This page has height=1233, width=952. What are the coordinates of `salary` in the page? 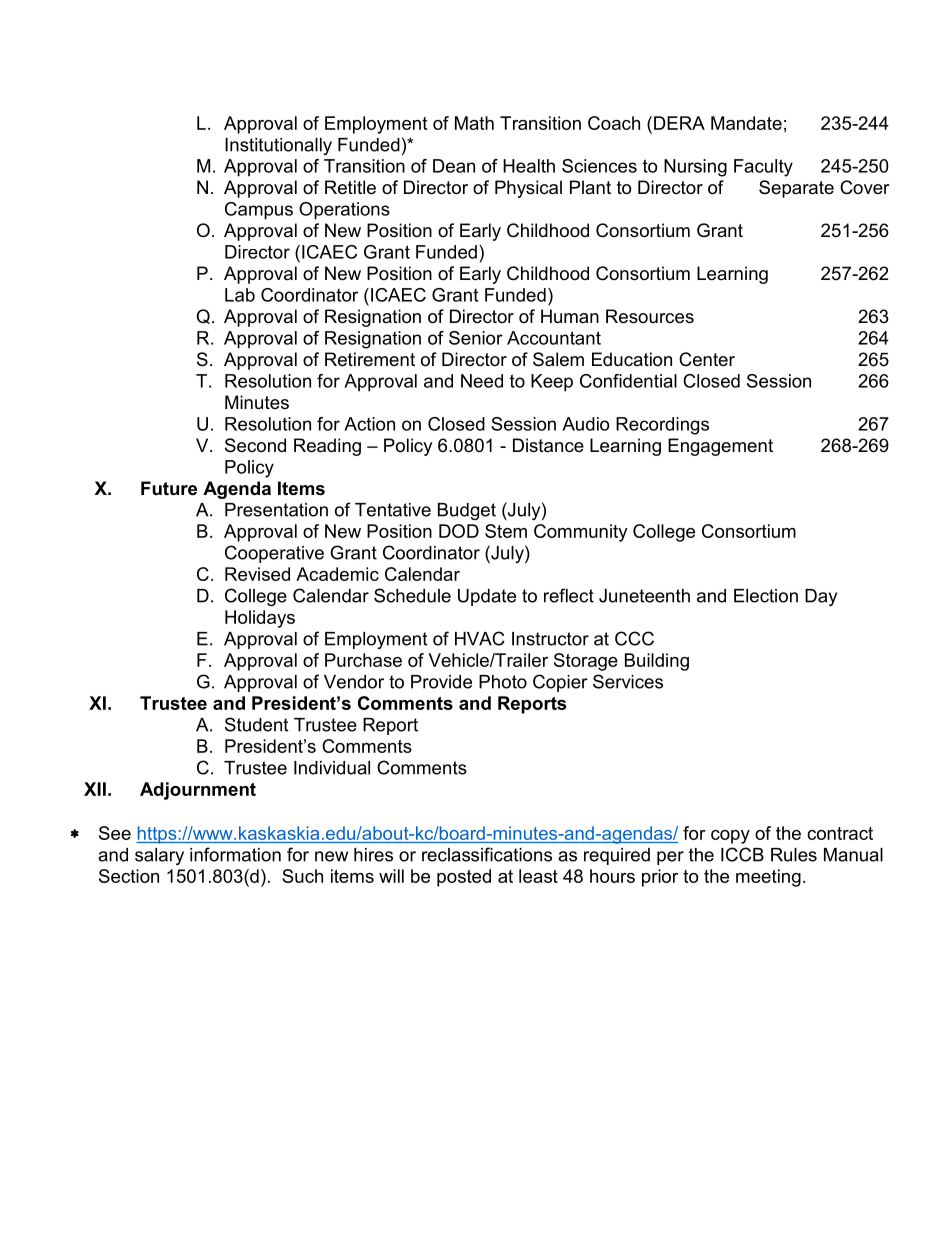 It's located at (159, 856).
